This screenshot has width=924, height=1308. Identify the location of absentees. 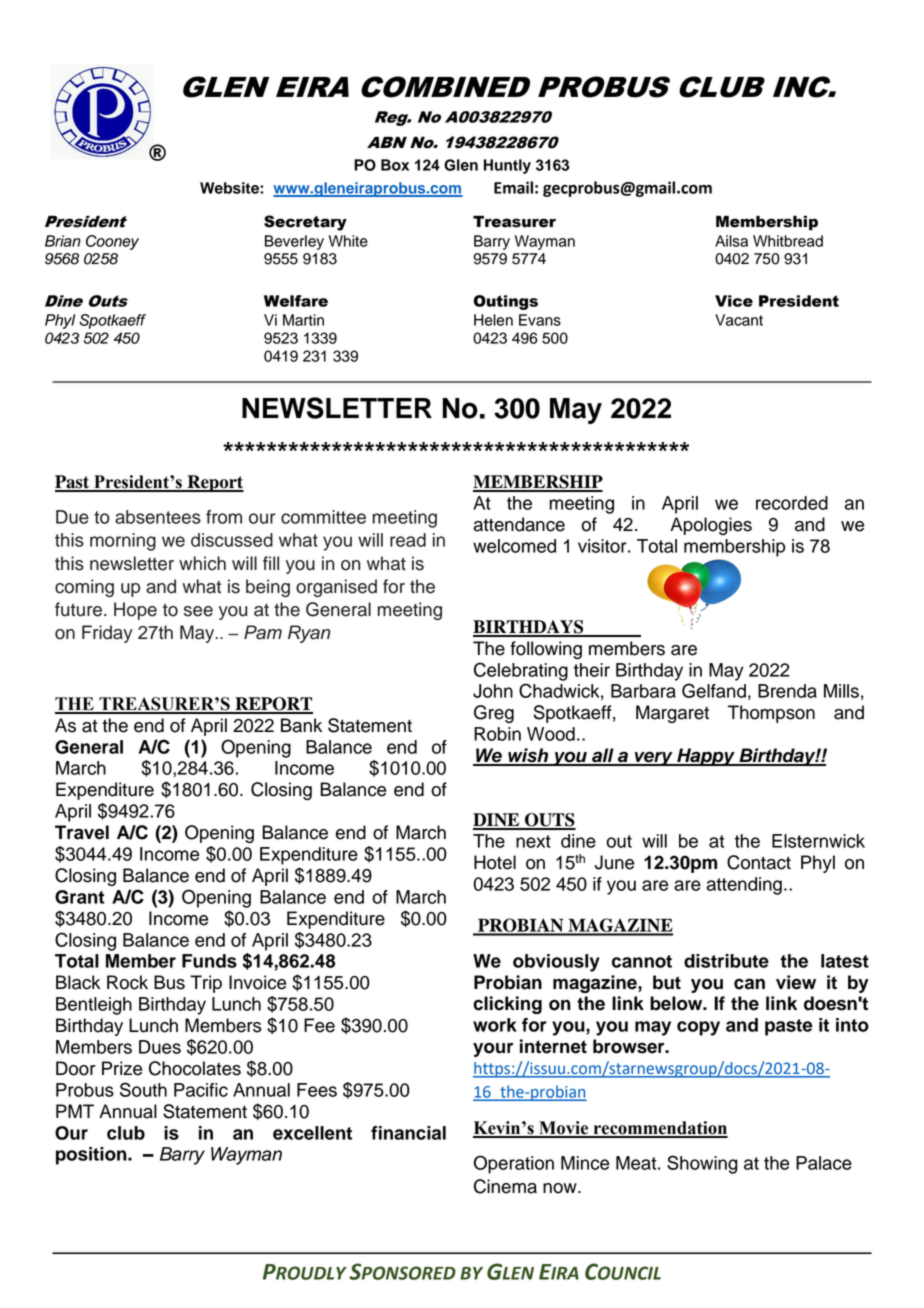
(158, 517).
